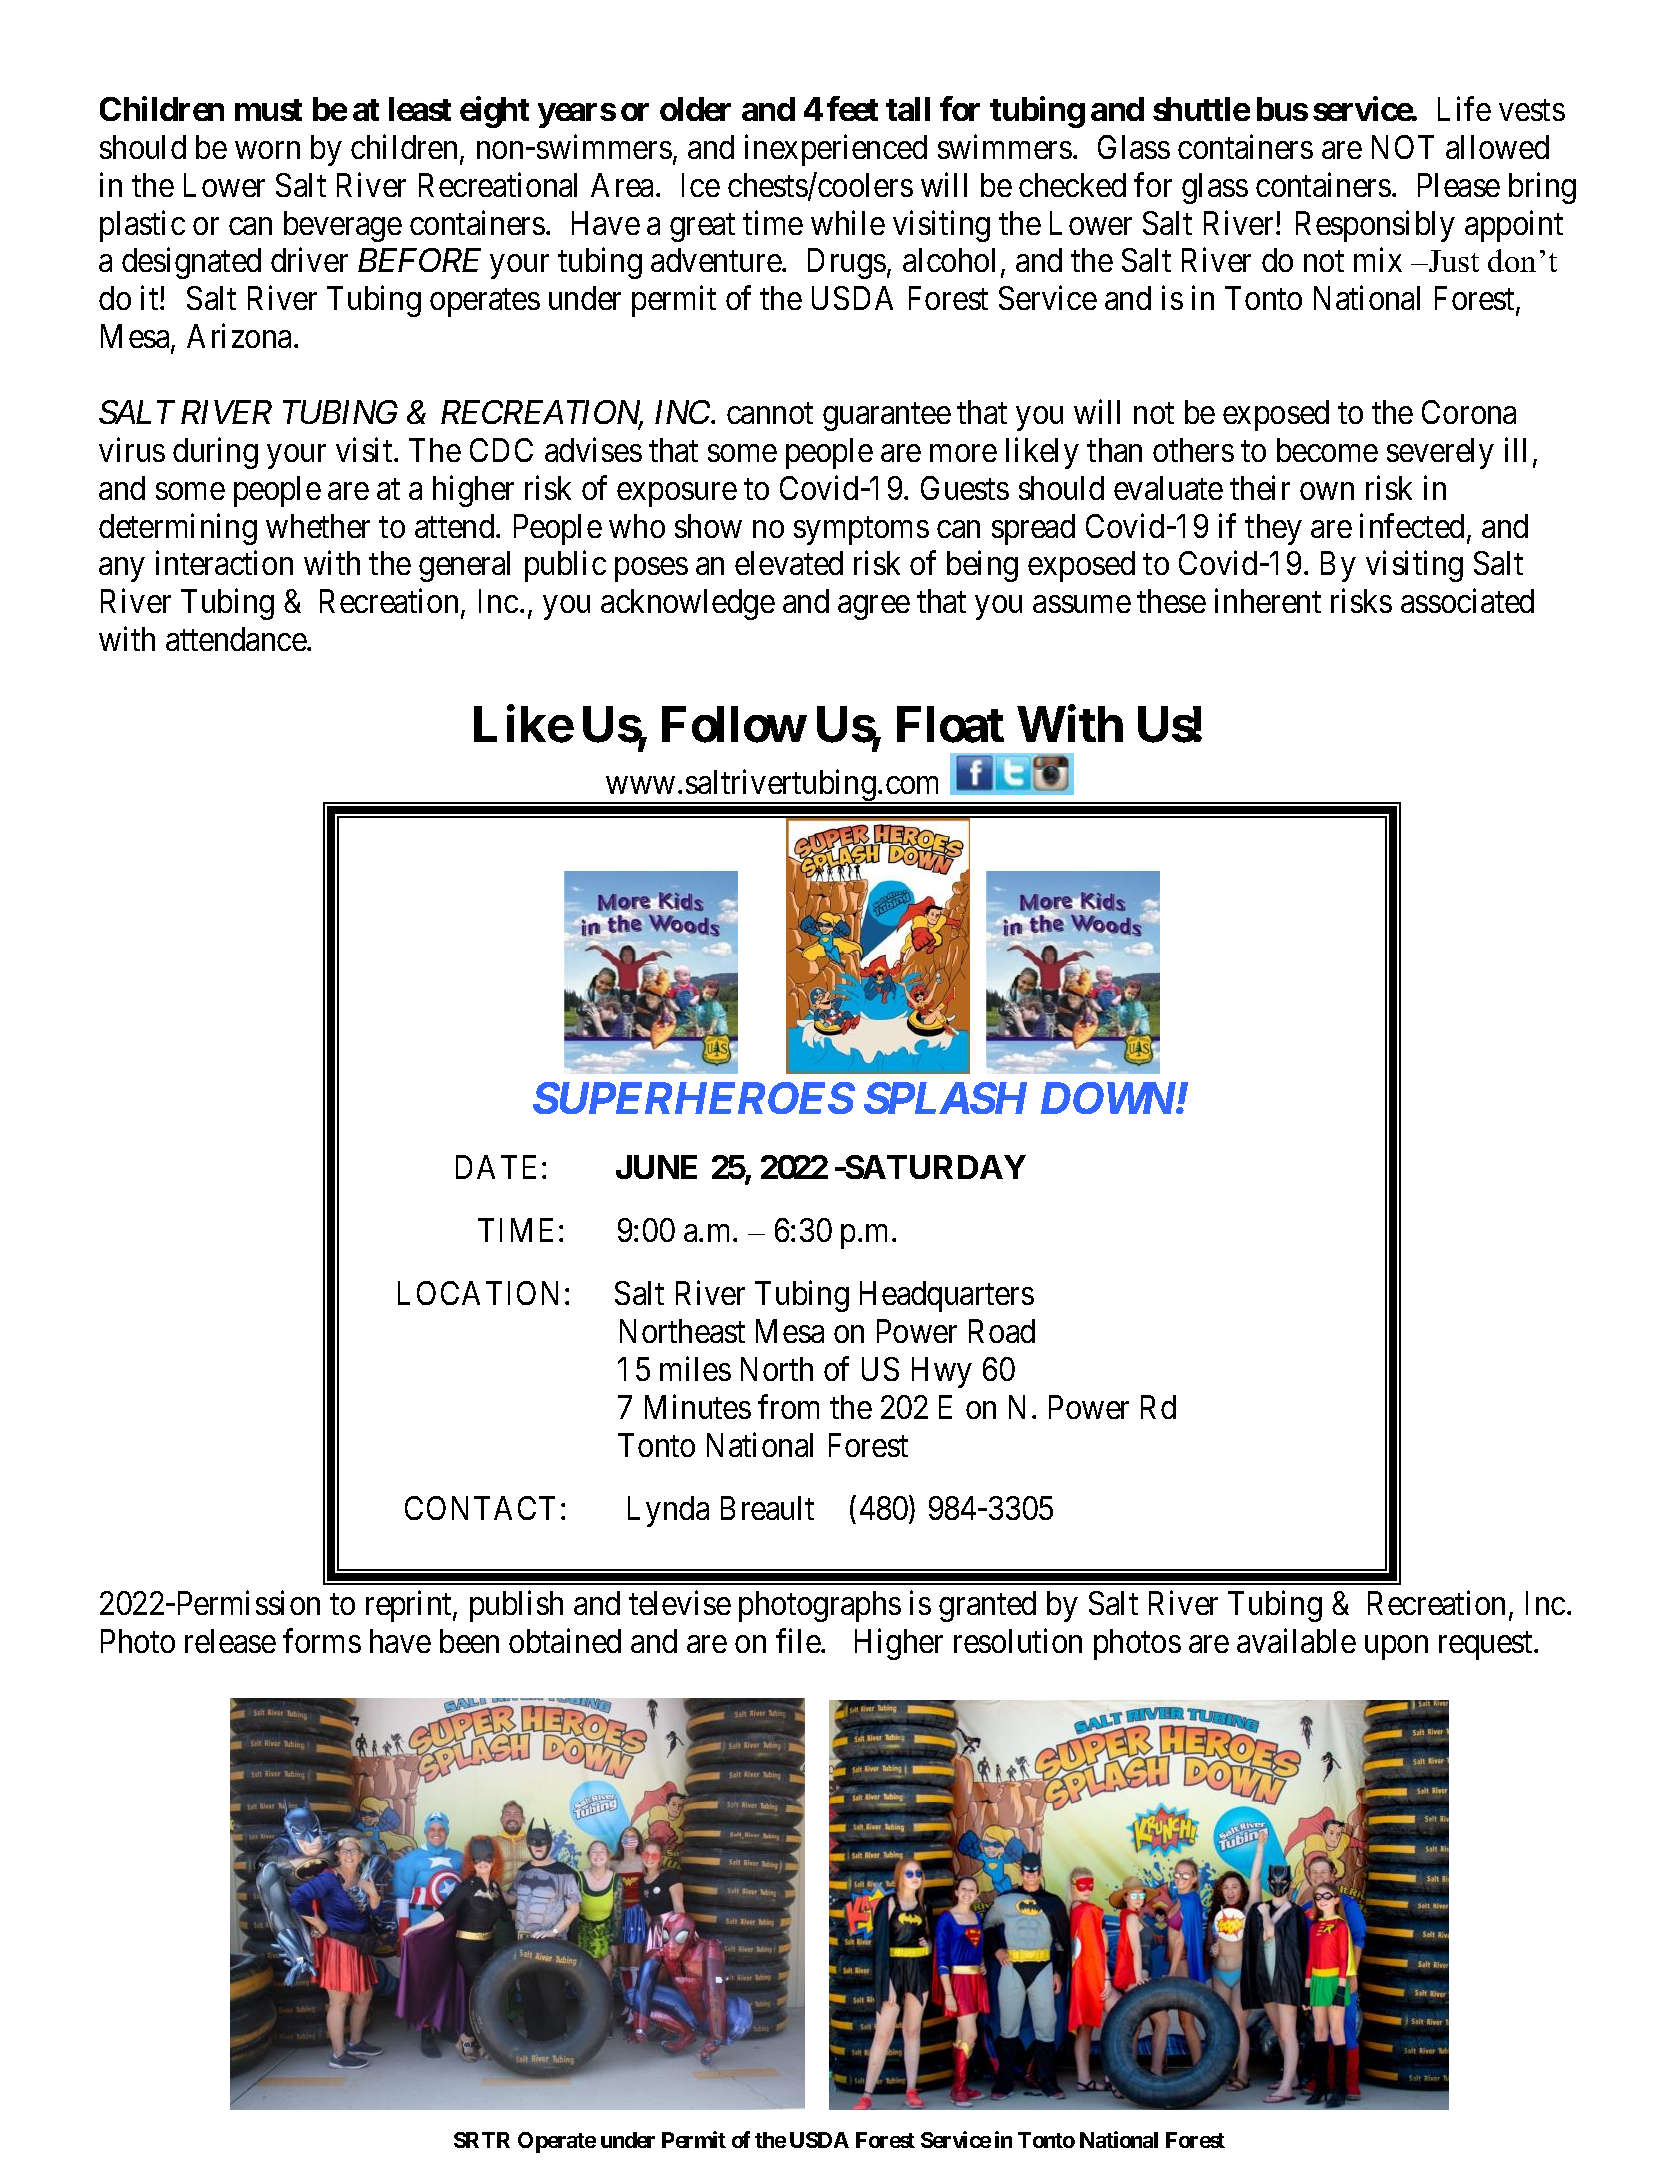 The height and width of the screenshot is (2173, 1679). What do you see at coordinates (322, 1641) in the screenshot?
I see `forms` at bounding box center [322, 1641].
